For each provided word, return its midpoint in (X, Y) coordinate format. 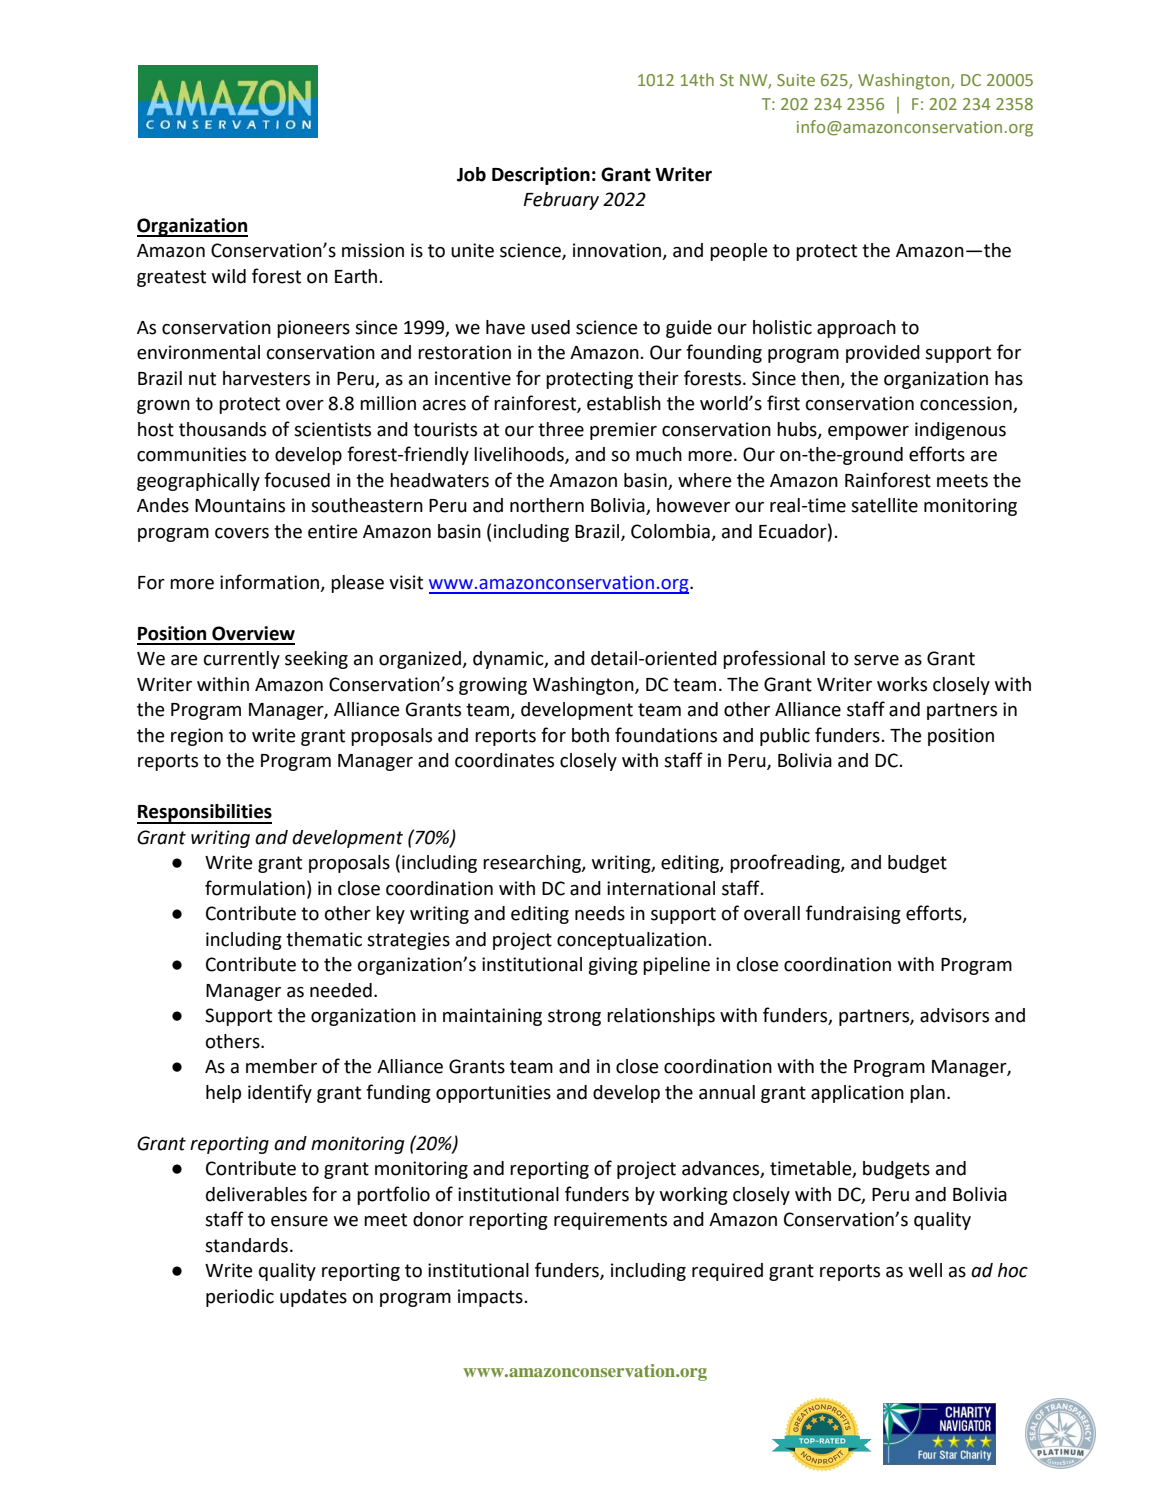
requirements (610, 1221)
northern (547, 505)
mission (373, 250)
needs (600, 913)
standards (246, 1245)
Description (541, 176)
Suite (796, 80)
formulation (255, 888)
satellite (884, 505)
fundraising (853, 914)
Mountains (240, 505)
